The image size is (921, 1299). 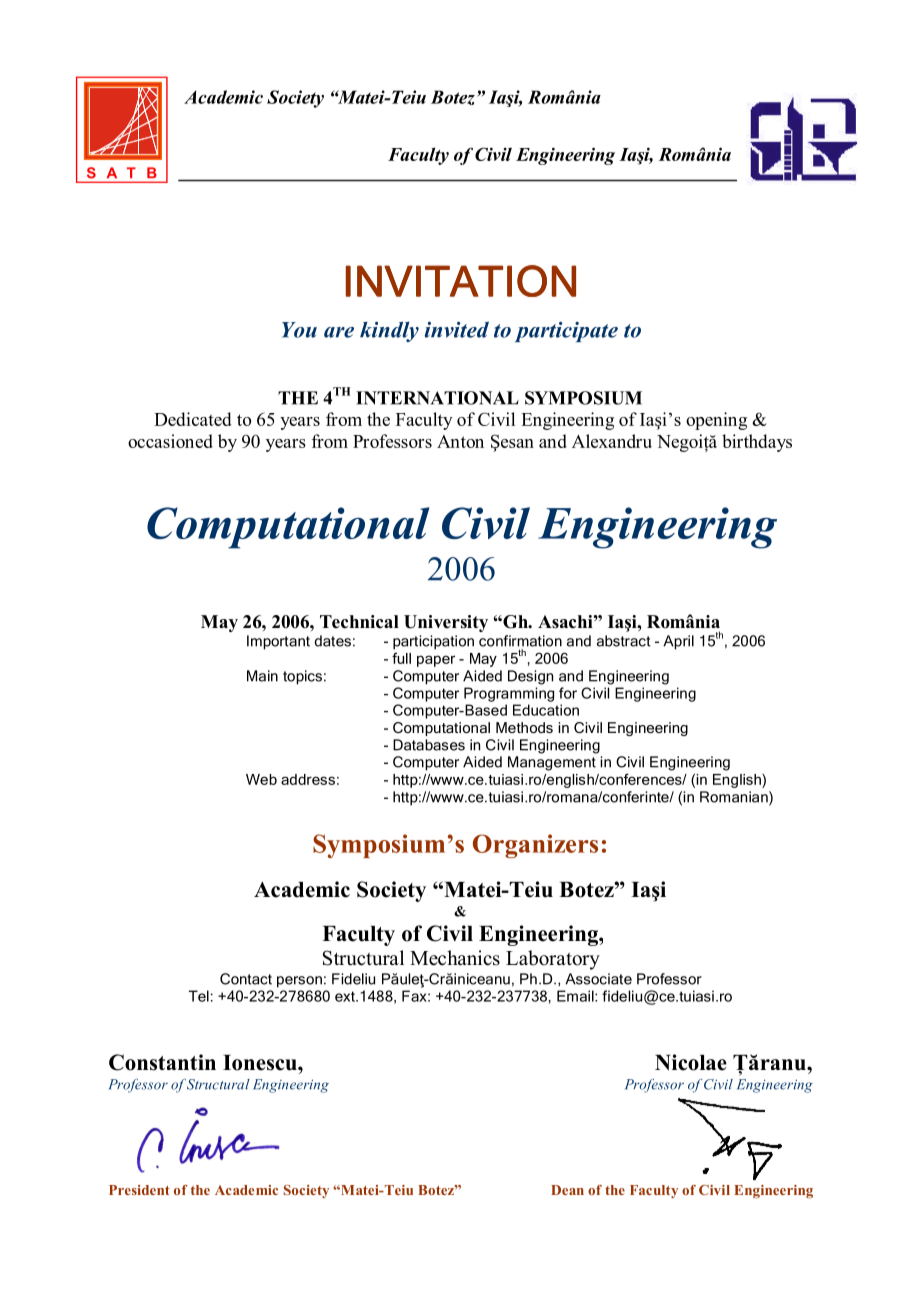 I want to click on Important, so click(x=278, y=642).
